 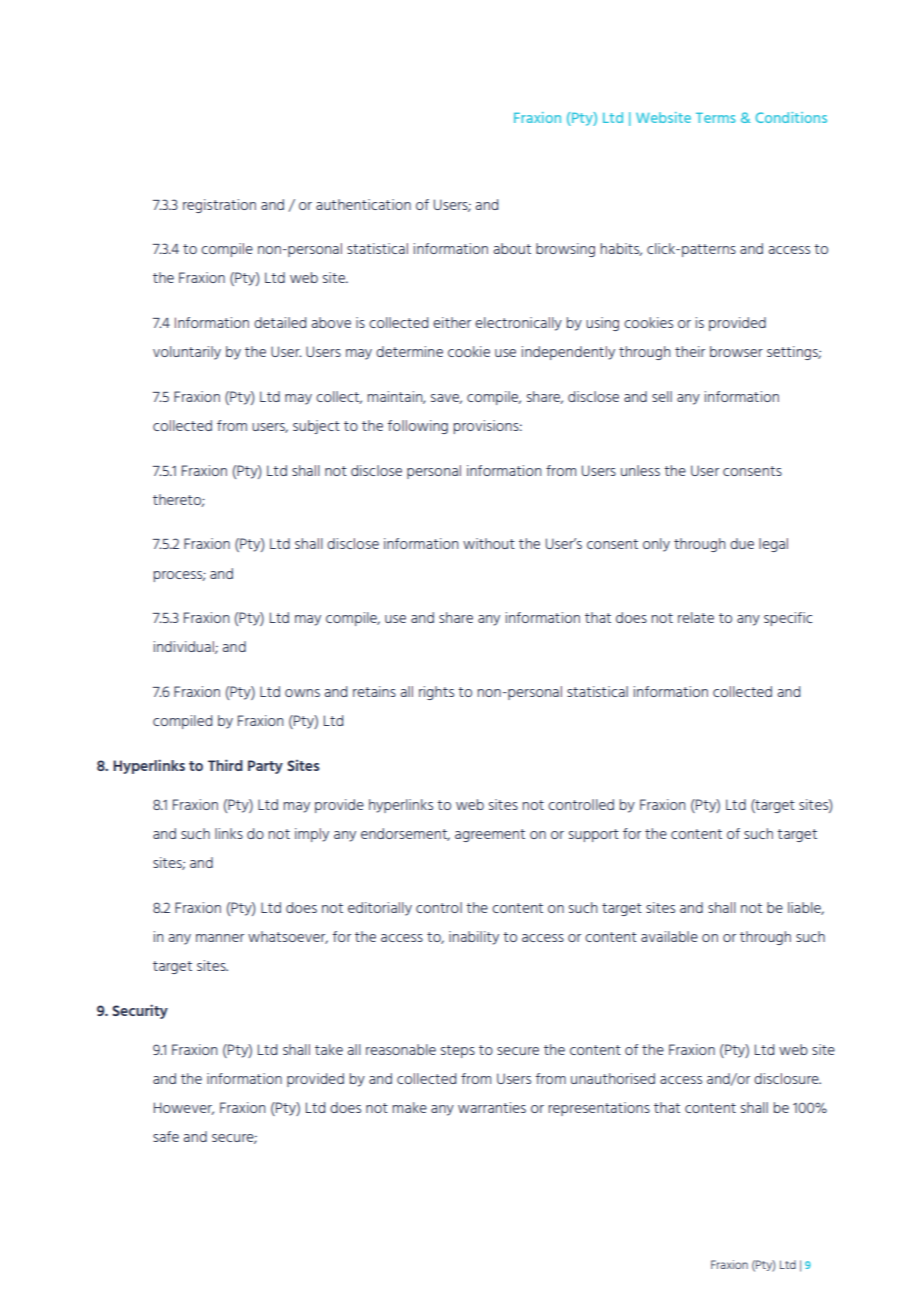 What do you see at coordinates (363, 204) in the page?
I see `authentication` at bounding box center [363, 204].
